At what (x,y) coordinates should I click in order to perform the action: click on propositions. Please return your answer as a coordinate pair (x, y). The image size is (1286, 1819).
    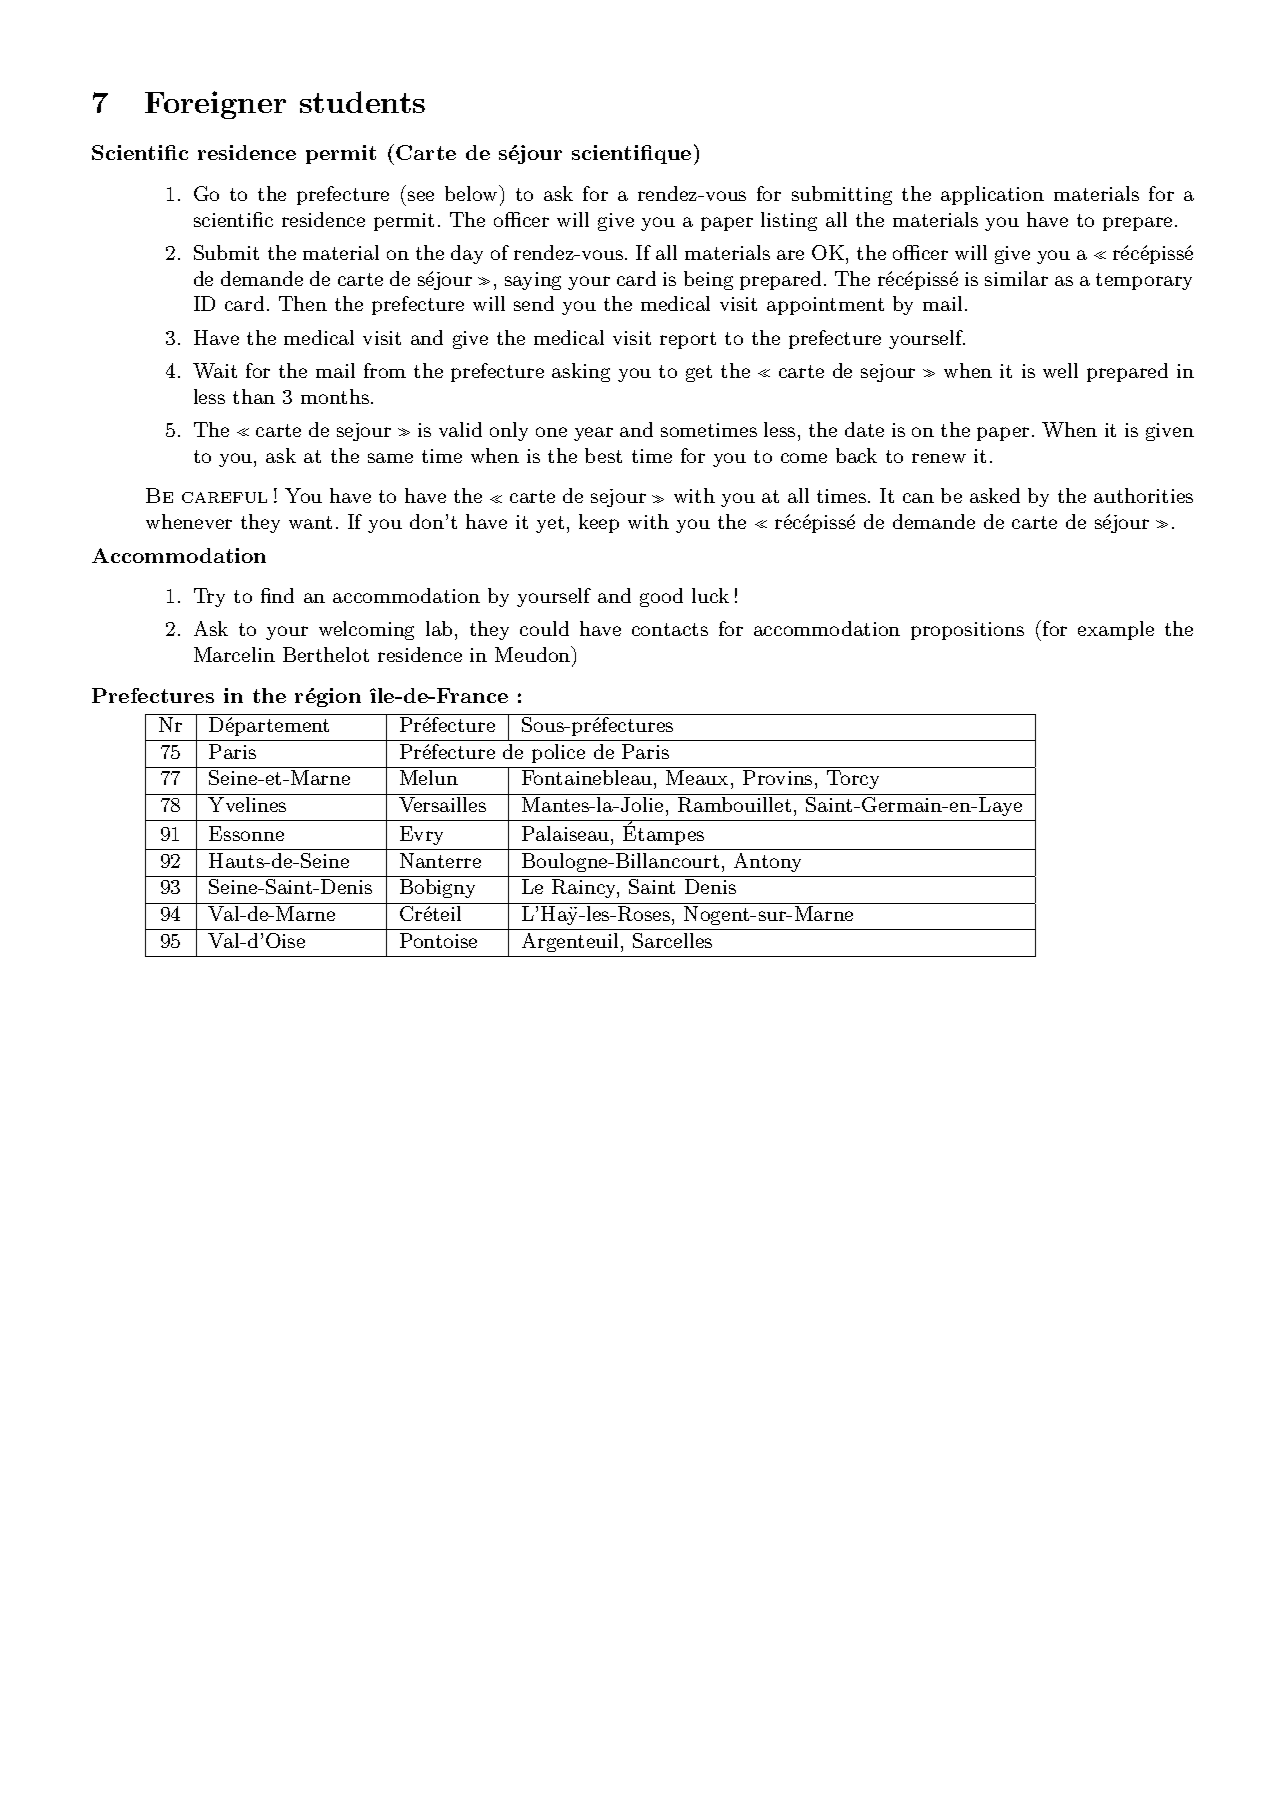
    Looking at the image, I should click on (967, 631).
